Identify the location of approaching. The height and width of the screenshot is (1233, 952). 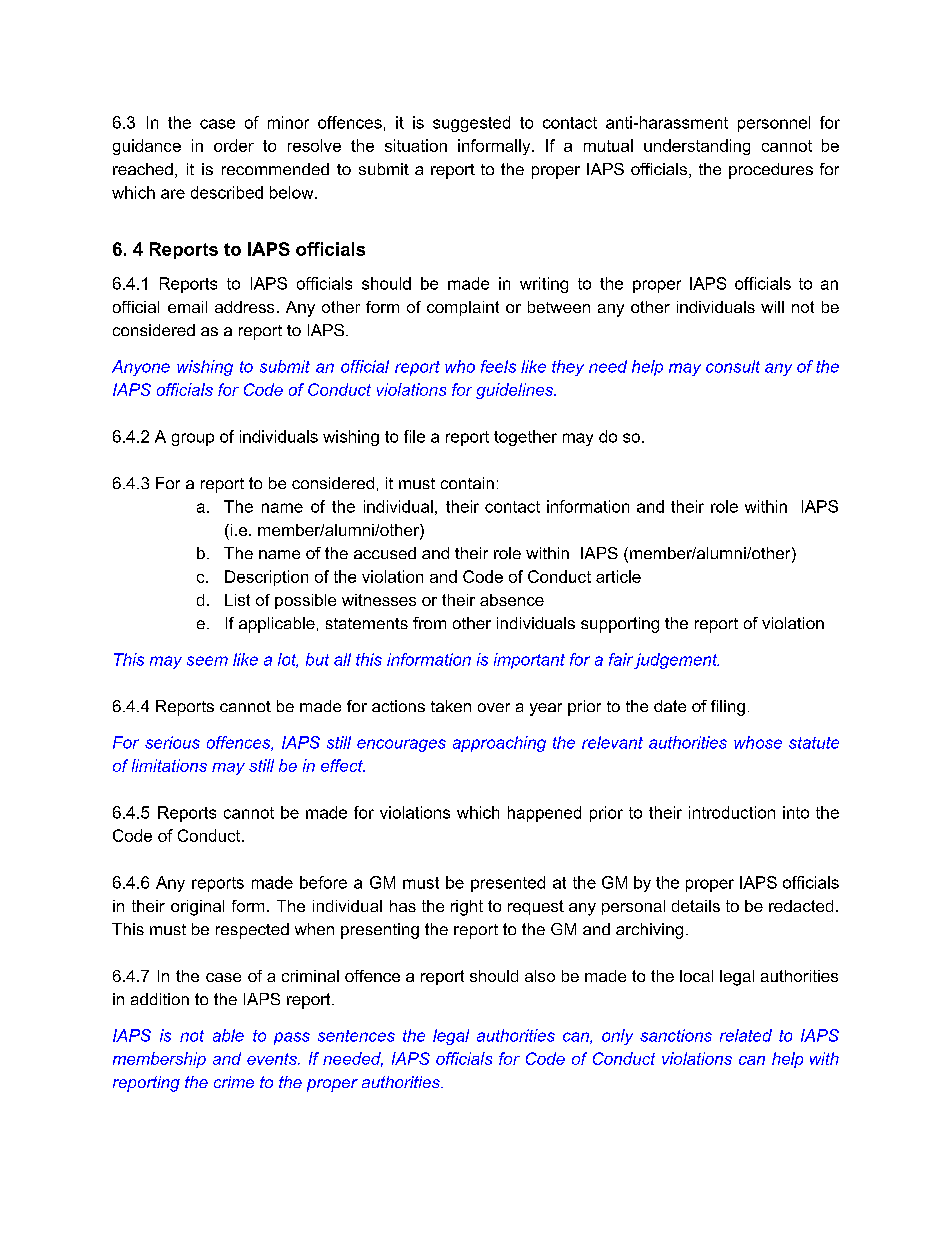
(499, 744).
